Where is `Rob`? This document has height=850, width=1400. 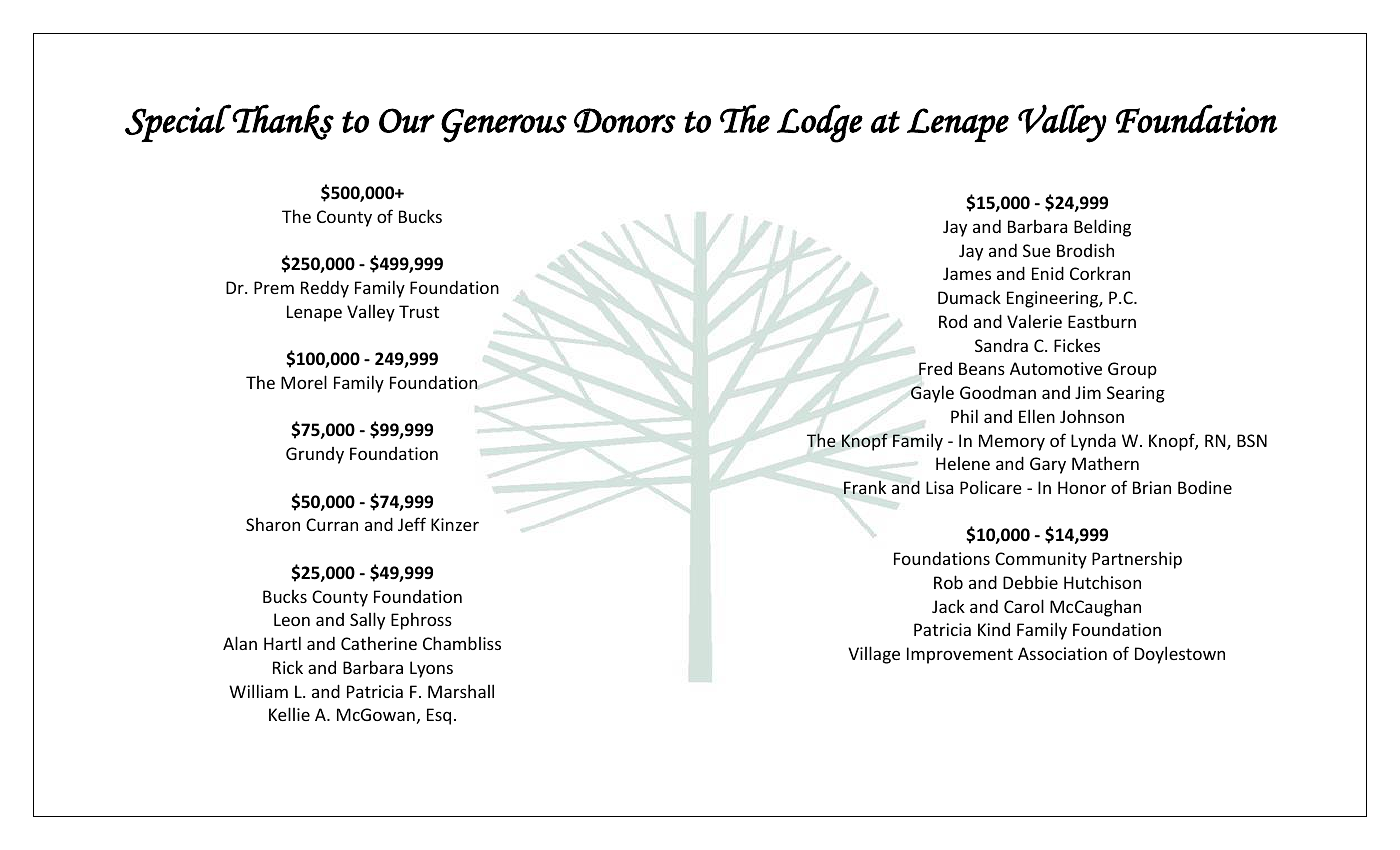 Rob is located at coordinates (948, 582).
